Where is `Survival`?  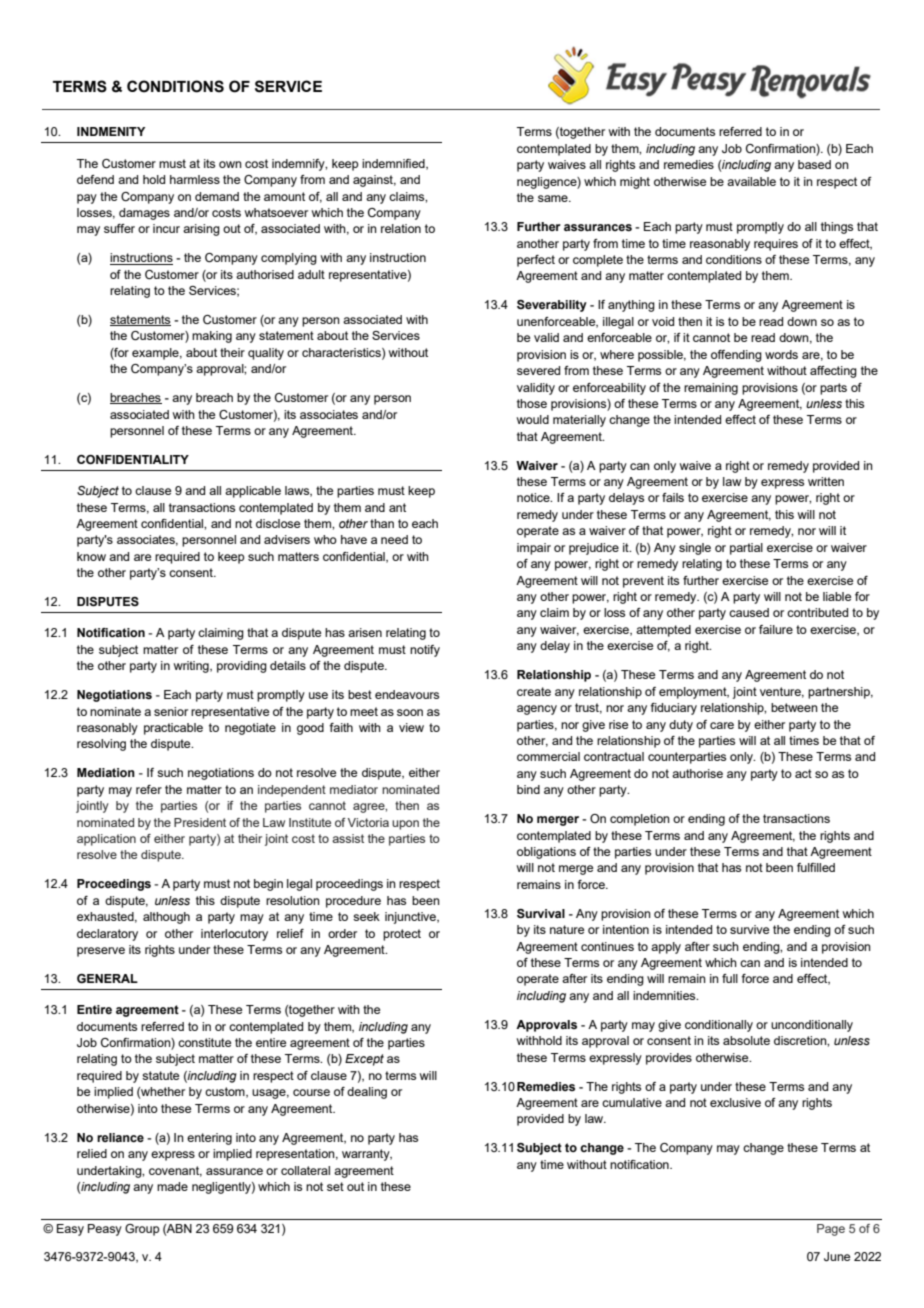 Survival is located at coordinates (541, 913).
